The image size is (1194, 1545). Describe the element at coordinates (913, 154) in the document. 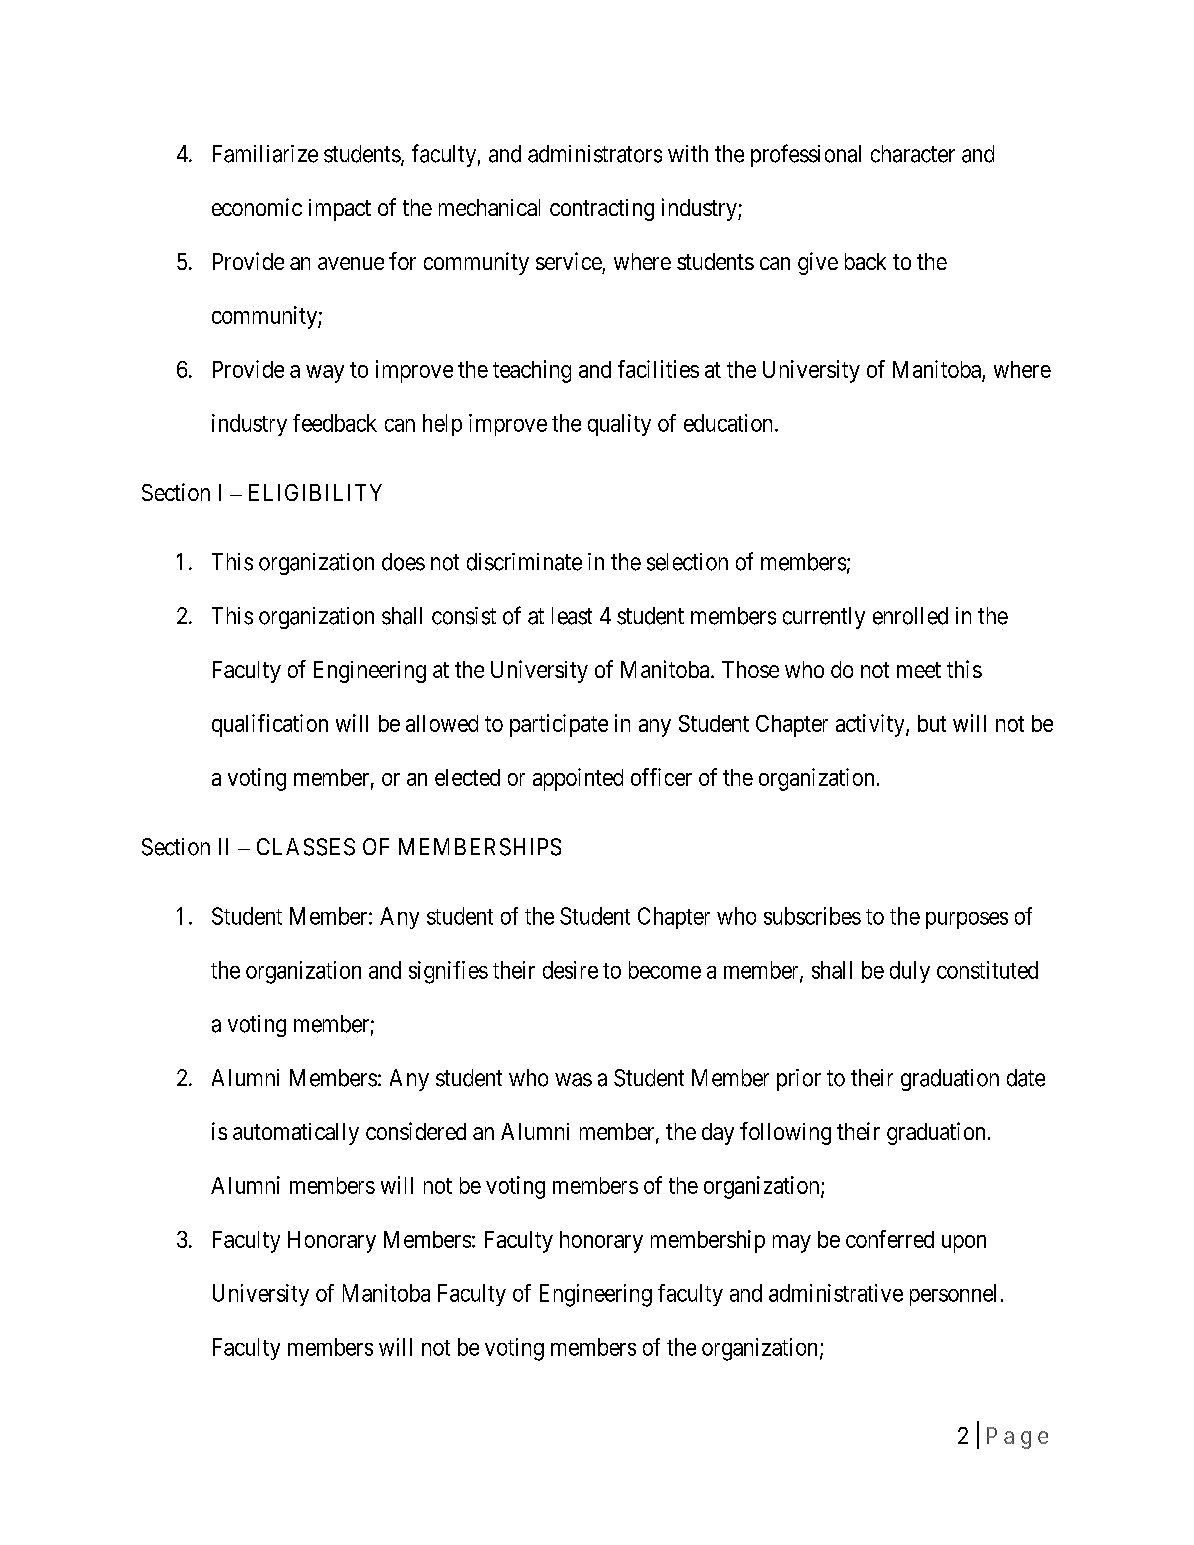

I see `character` at that location.
